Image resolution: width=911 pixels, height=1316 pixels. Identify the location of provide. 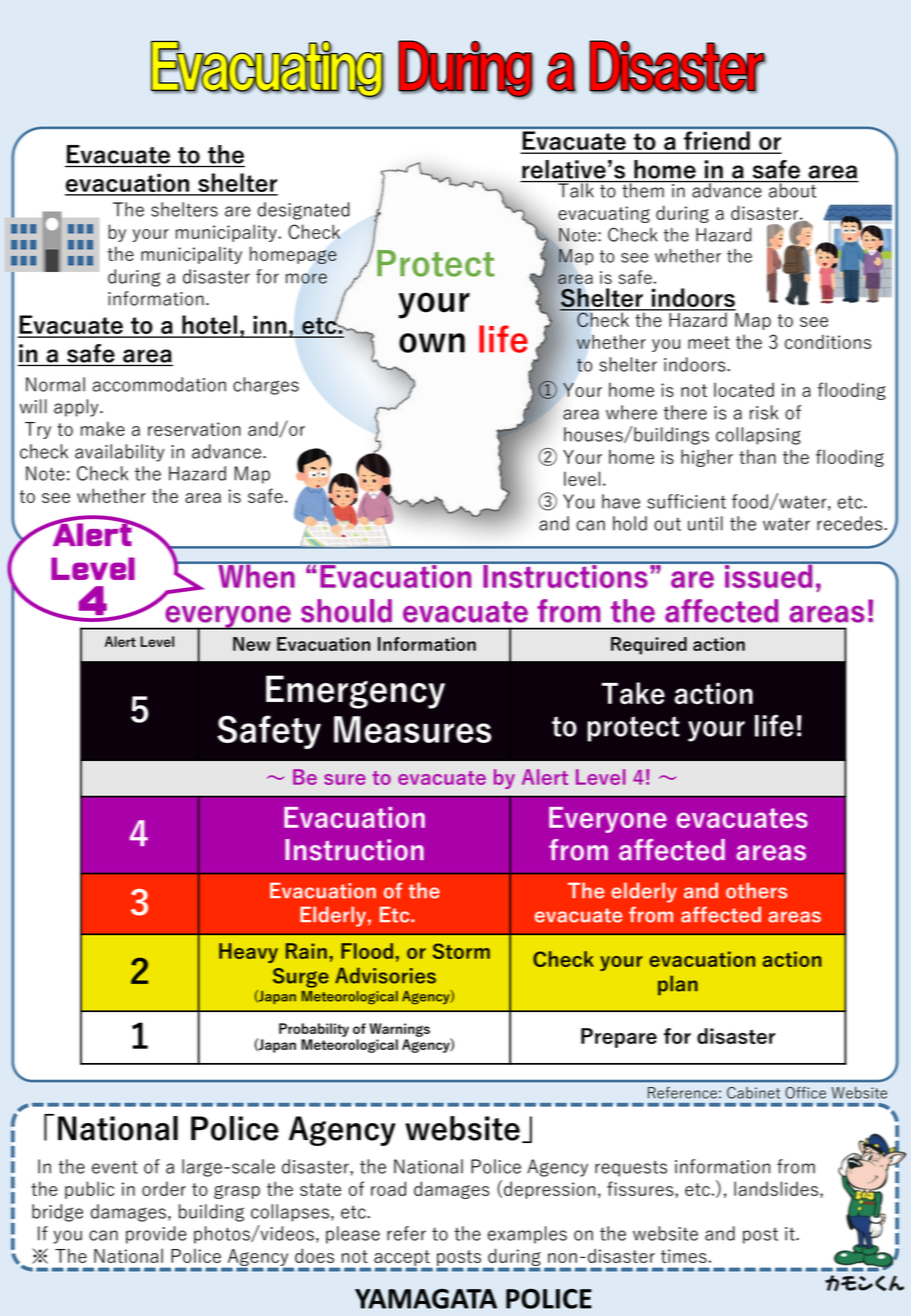
(156, 1235).
